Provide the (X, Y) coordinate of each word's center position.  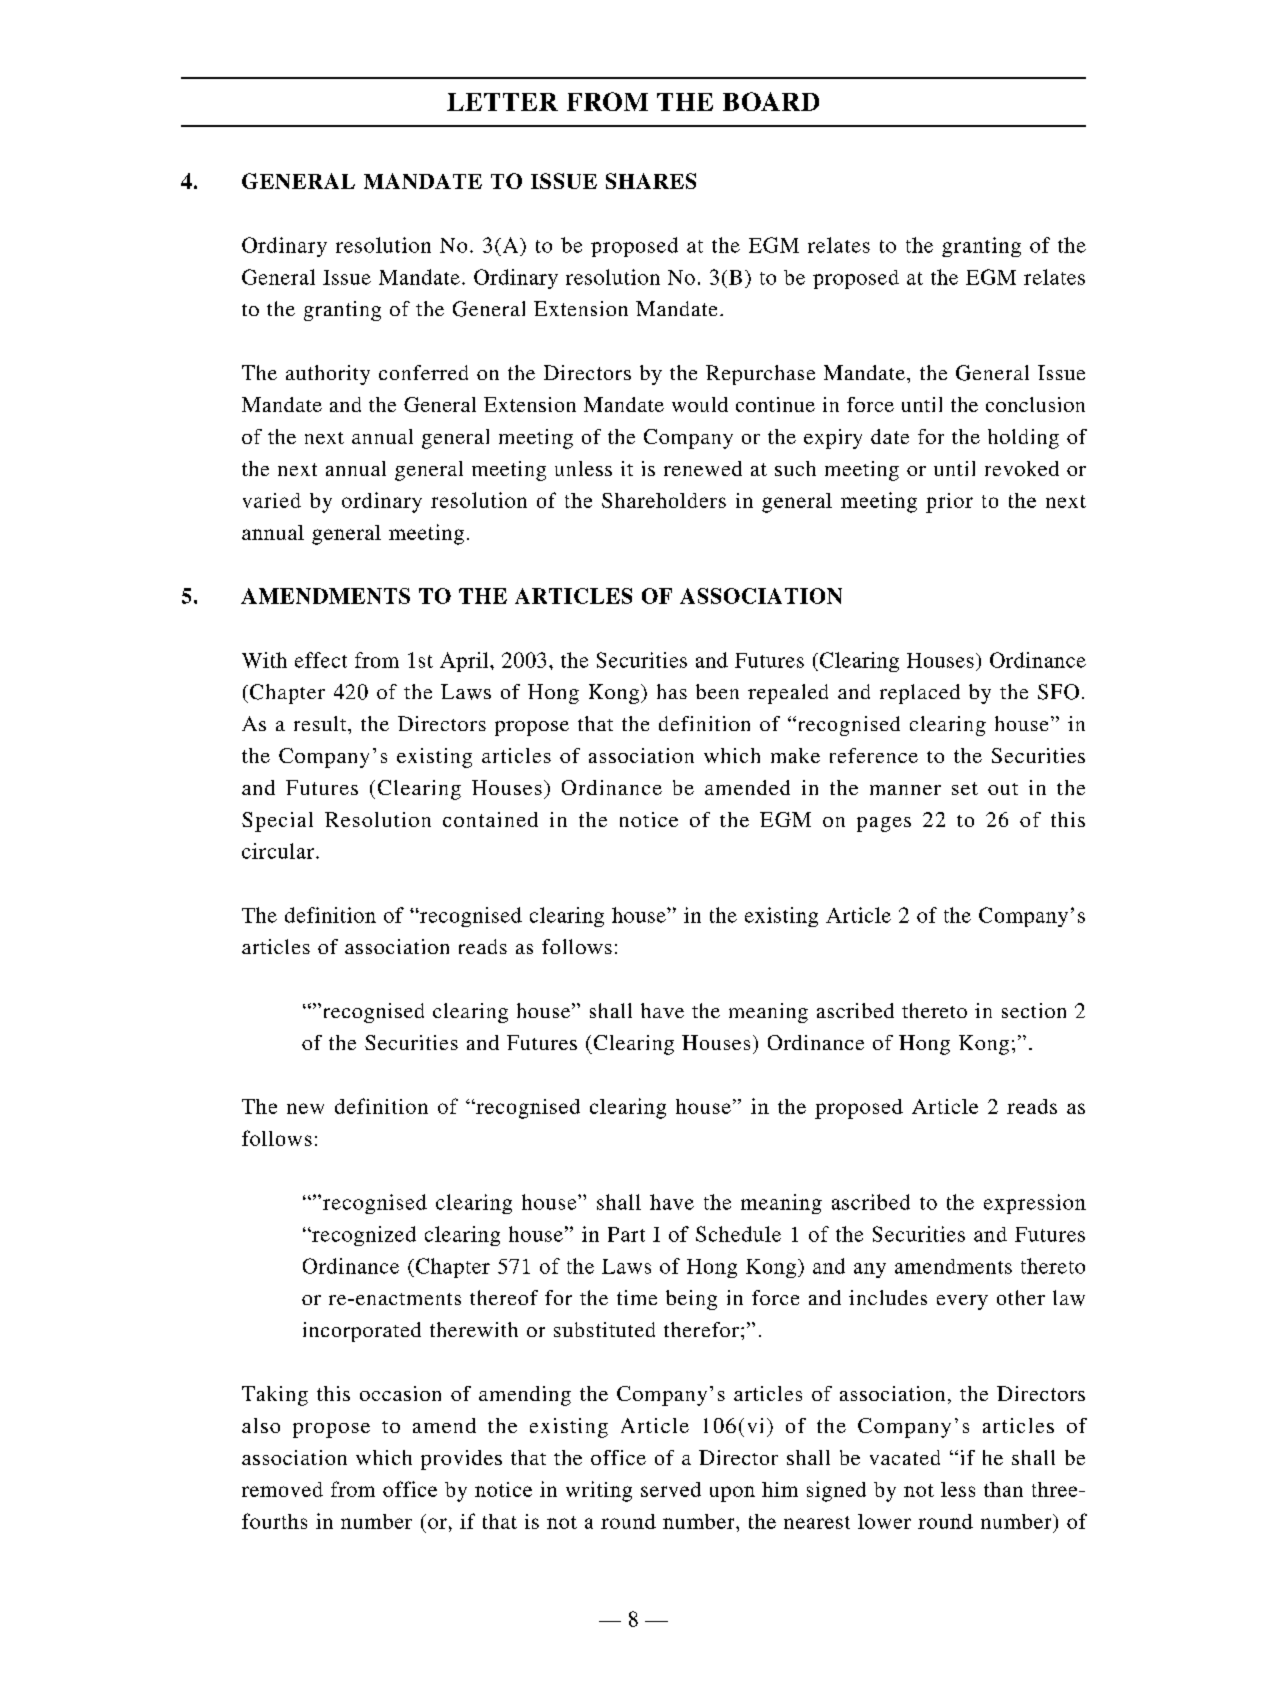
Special (277, 822)
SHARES (651, 181)
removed (282, 1489)
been (717, 691)
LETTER (502, 102)
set (965, 788)
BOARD (771, 101)
